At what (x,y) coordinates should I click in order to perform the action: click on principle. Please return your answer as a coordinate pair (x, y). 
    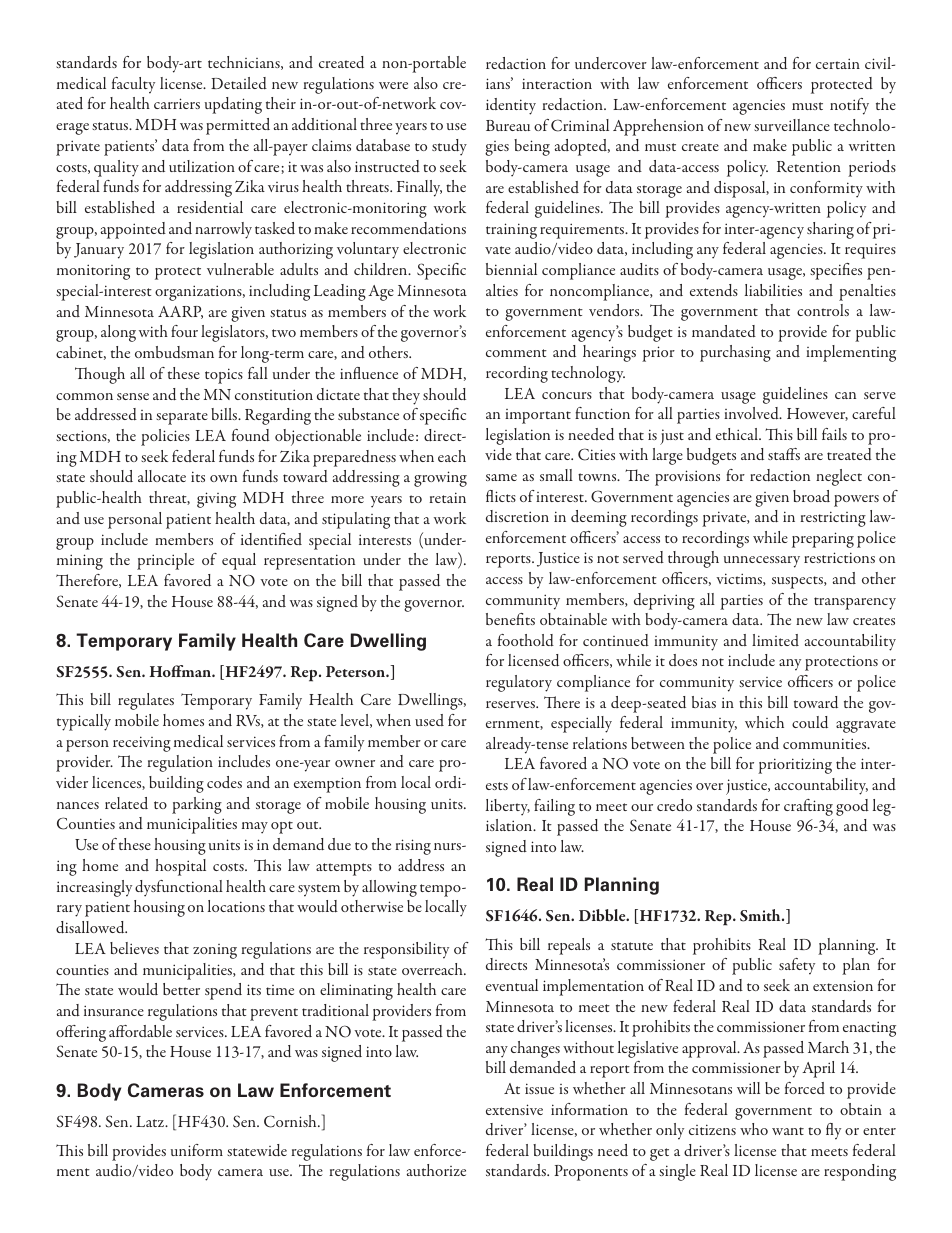
    Looking at the image, I should click on (165, 561).
